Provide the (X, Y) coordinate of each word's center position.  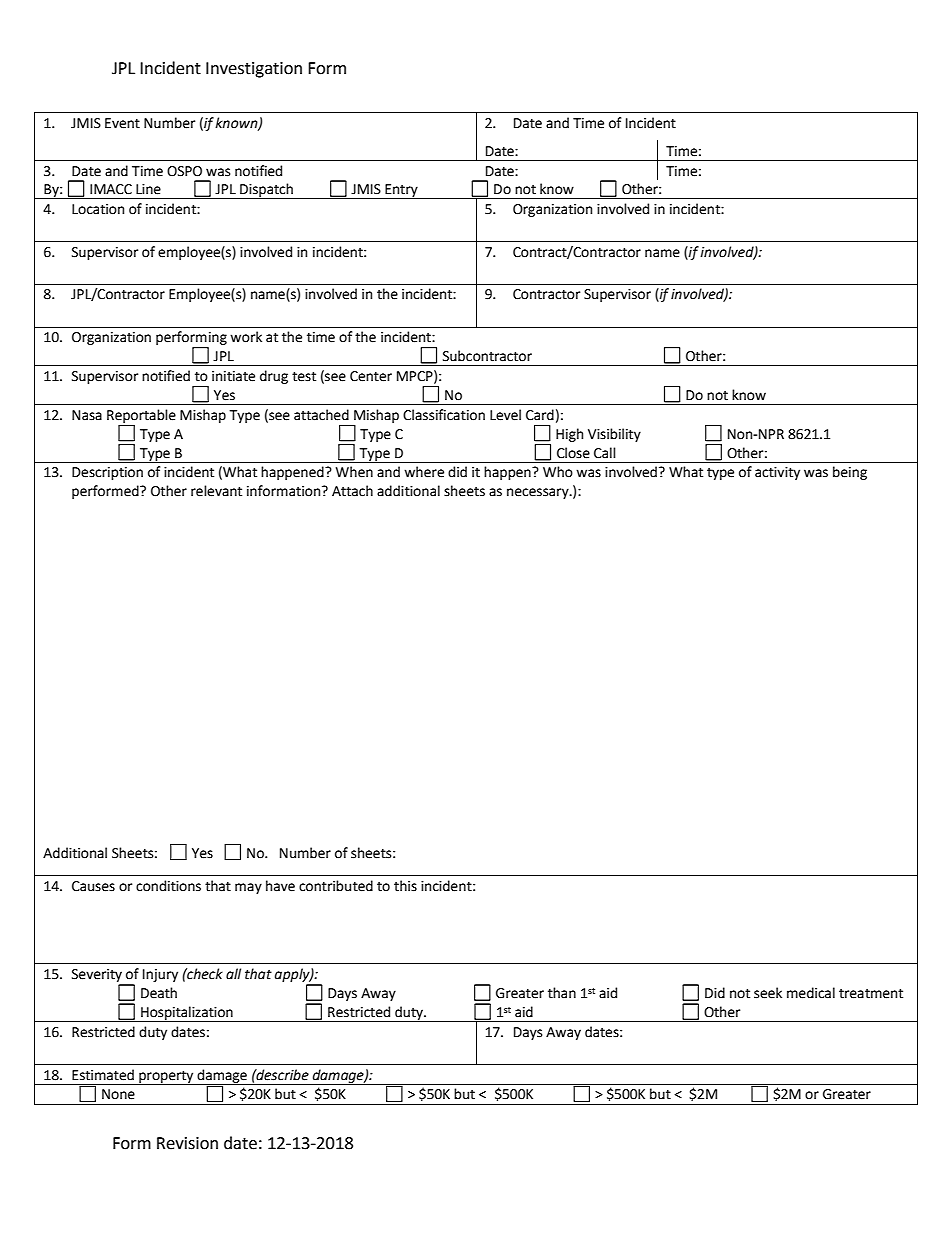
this (405, 886)
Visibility (614, 435)
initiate (233, 376)
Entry (401, 191)
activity (777, 473)
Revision (187, 1143)
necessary (539, 493)
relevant (216, 491)
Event (122, 123)
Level (505, 415)
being (850, 473)
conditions (168, 886)
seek (768, 993)
